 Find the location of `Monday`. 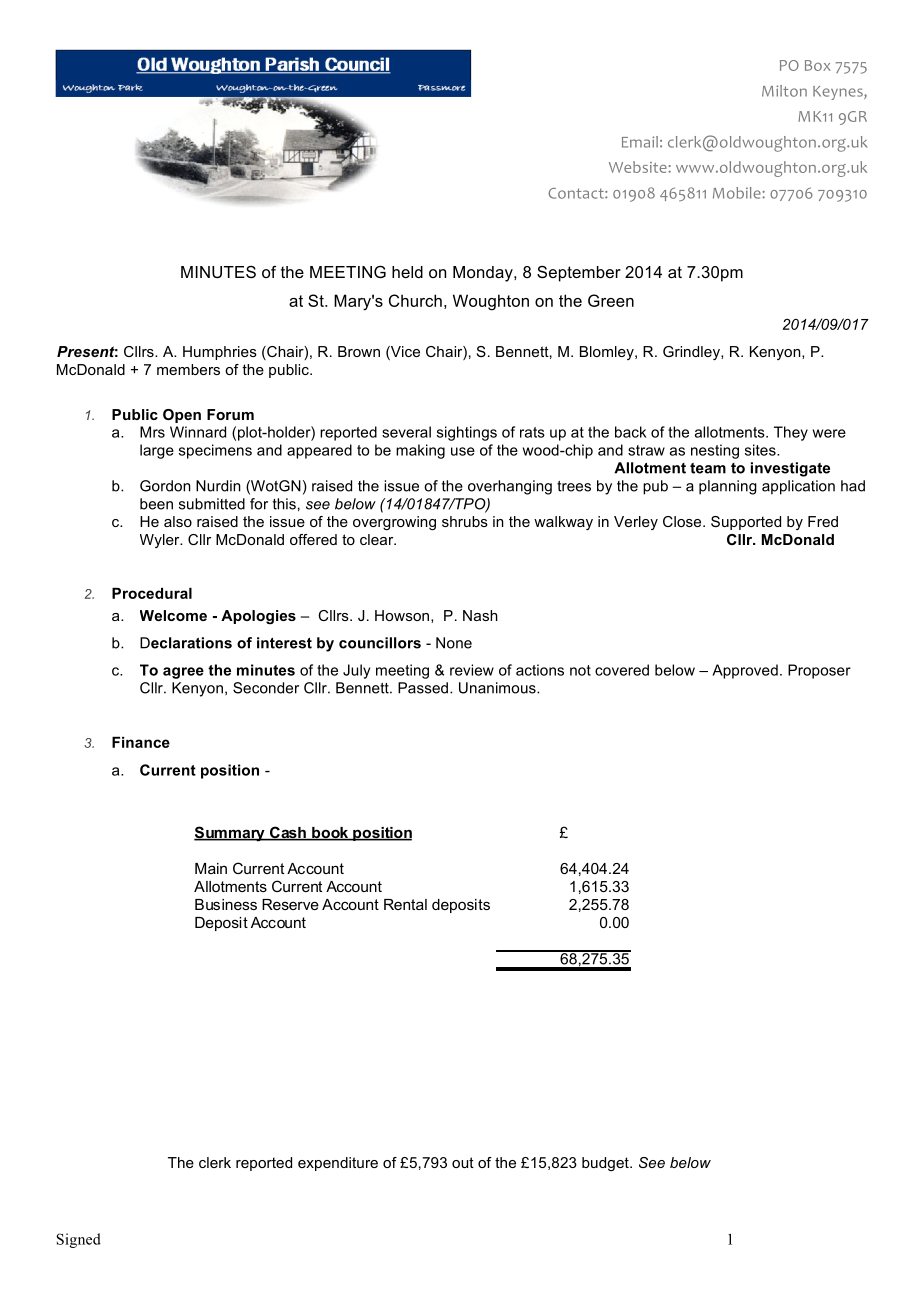

Monday is located at coordinates (484, 274).
